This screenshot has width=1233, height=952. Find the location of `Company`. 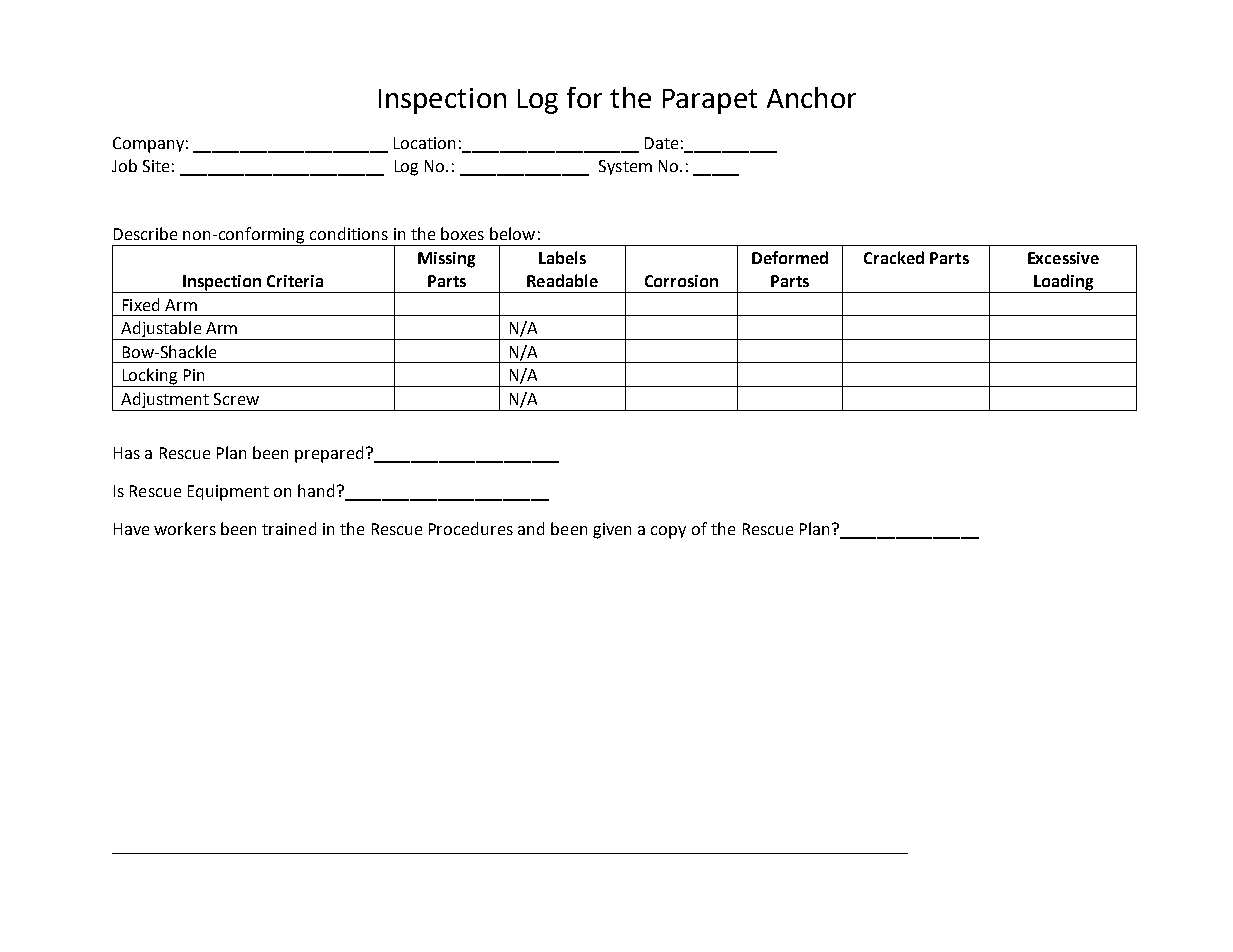

Company is located at coordinates (148, 145).
